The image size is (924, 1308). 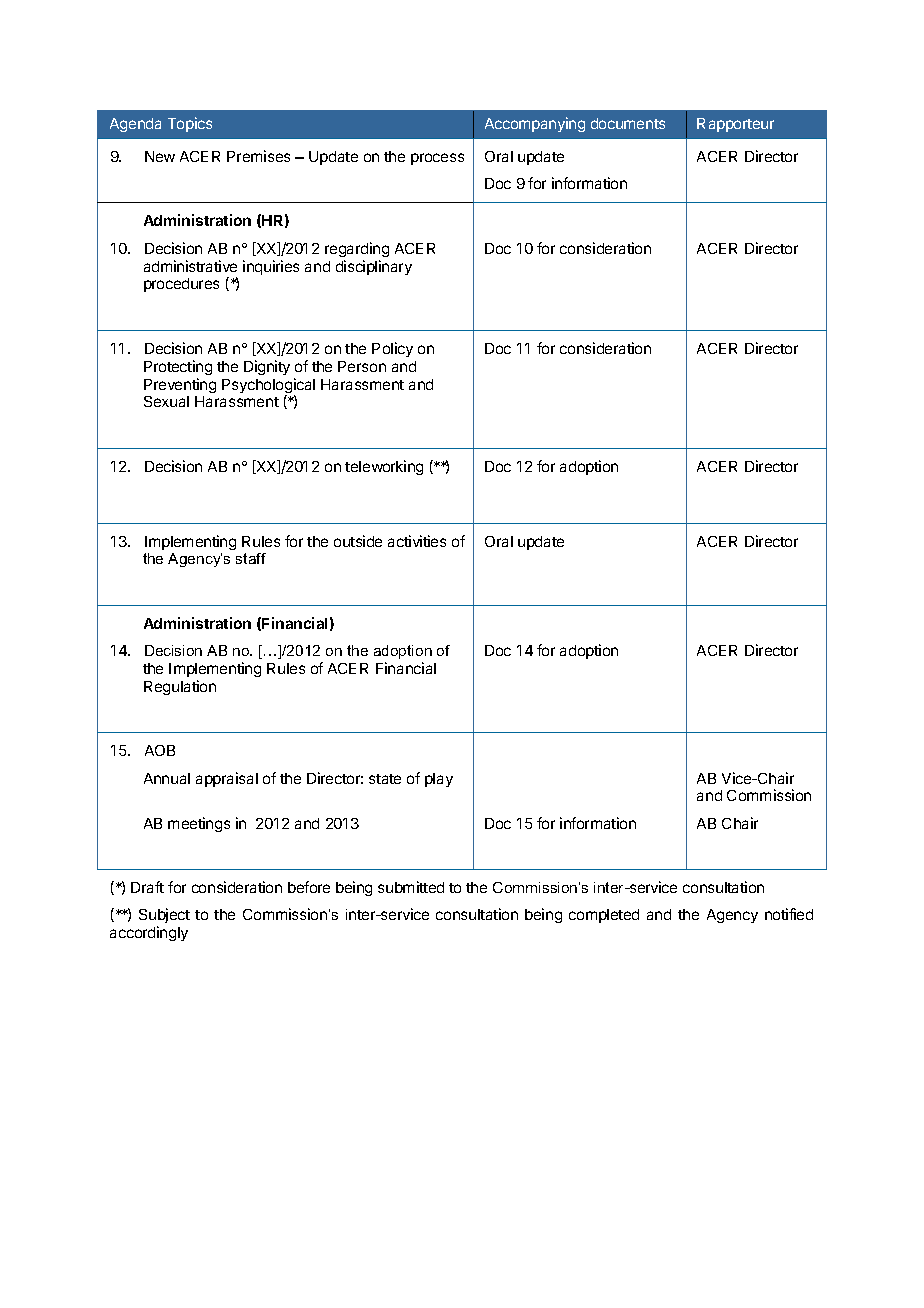 What do you see at coordinates (190, 124) in the screenshot?
I see `Topics` at bounding box center [190, 124].
